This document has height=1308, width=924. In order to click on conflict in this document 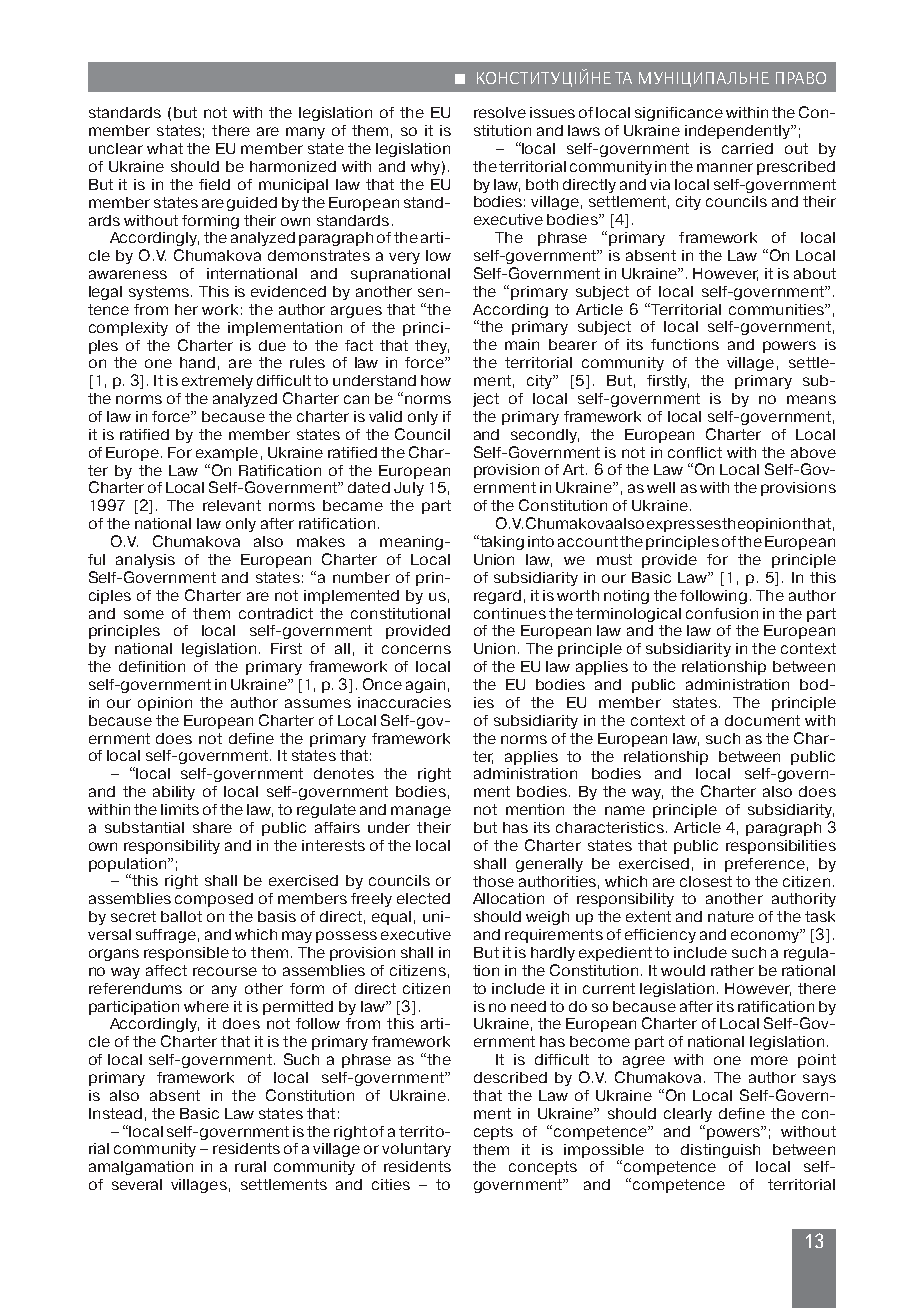, I will do `click(695, 452)`.
